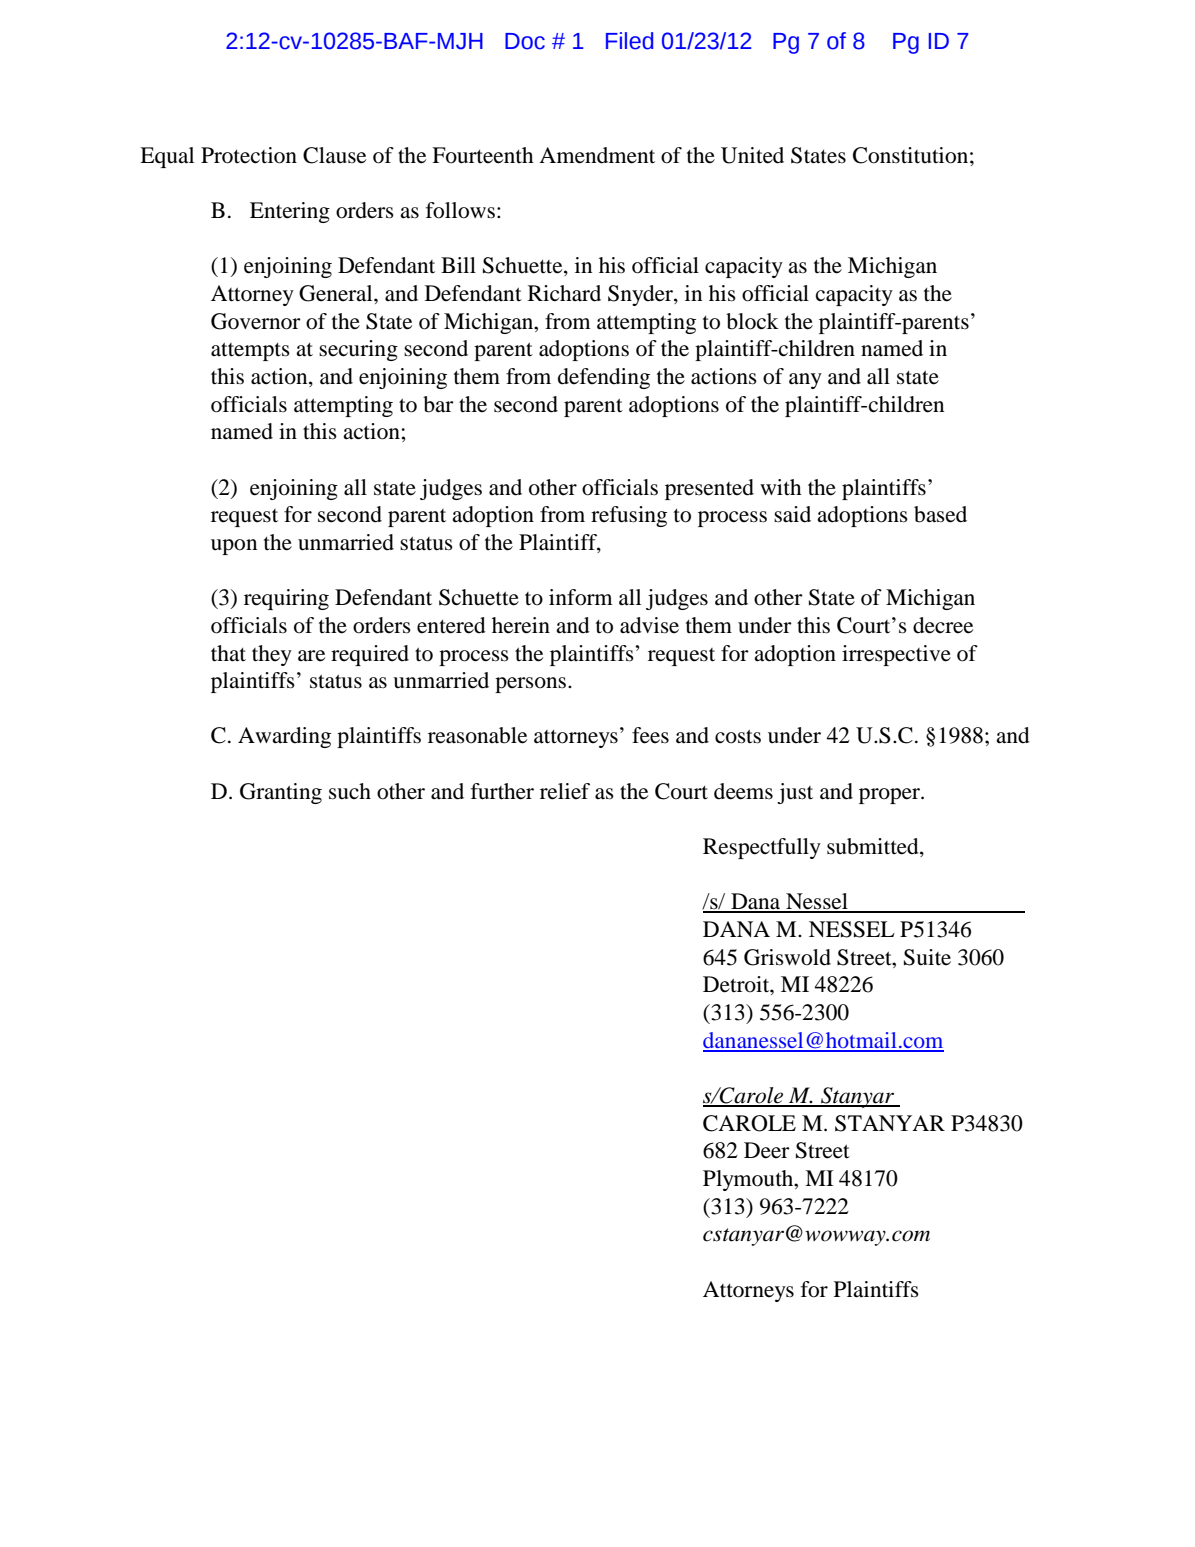  Describe the element at coordinates (565, 791) in the page. I see `relief` at that location.
